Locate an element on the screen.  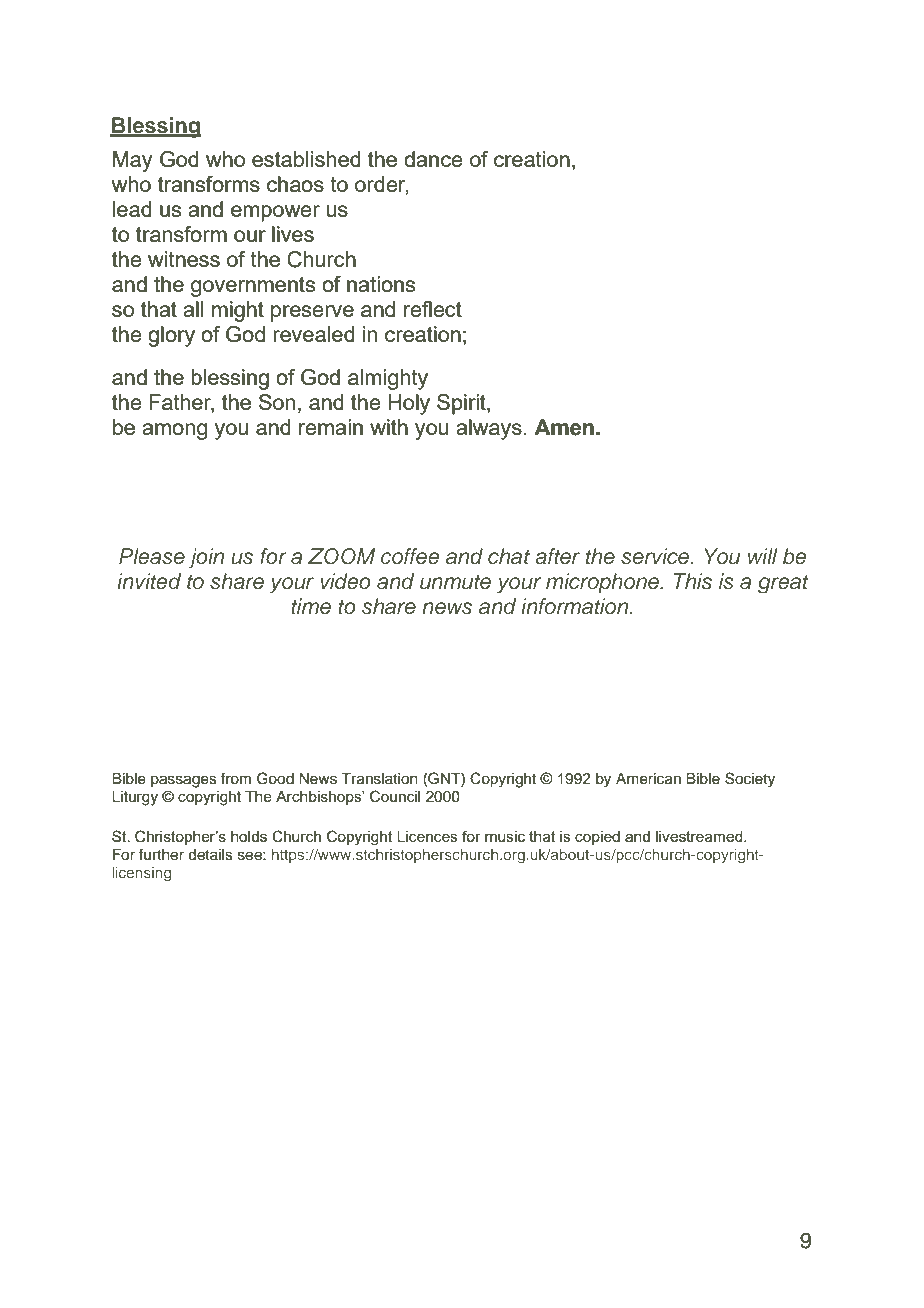
holds is located at coordinates (249, 836).
